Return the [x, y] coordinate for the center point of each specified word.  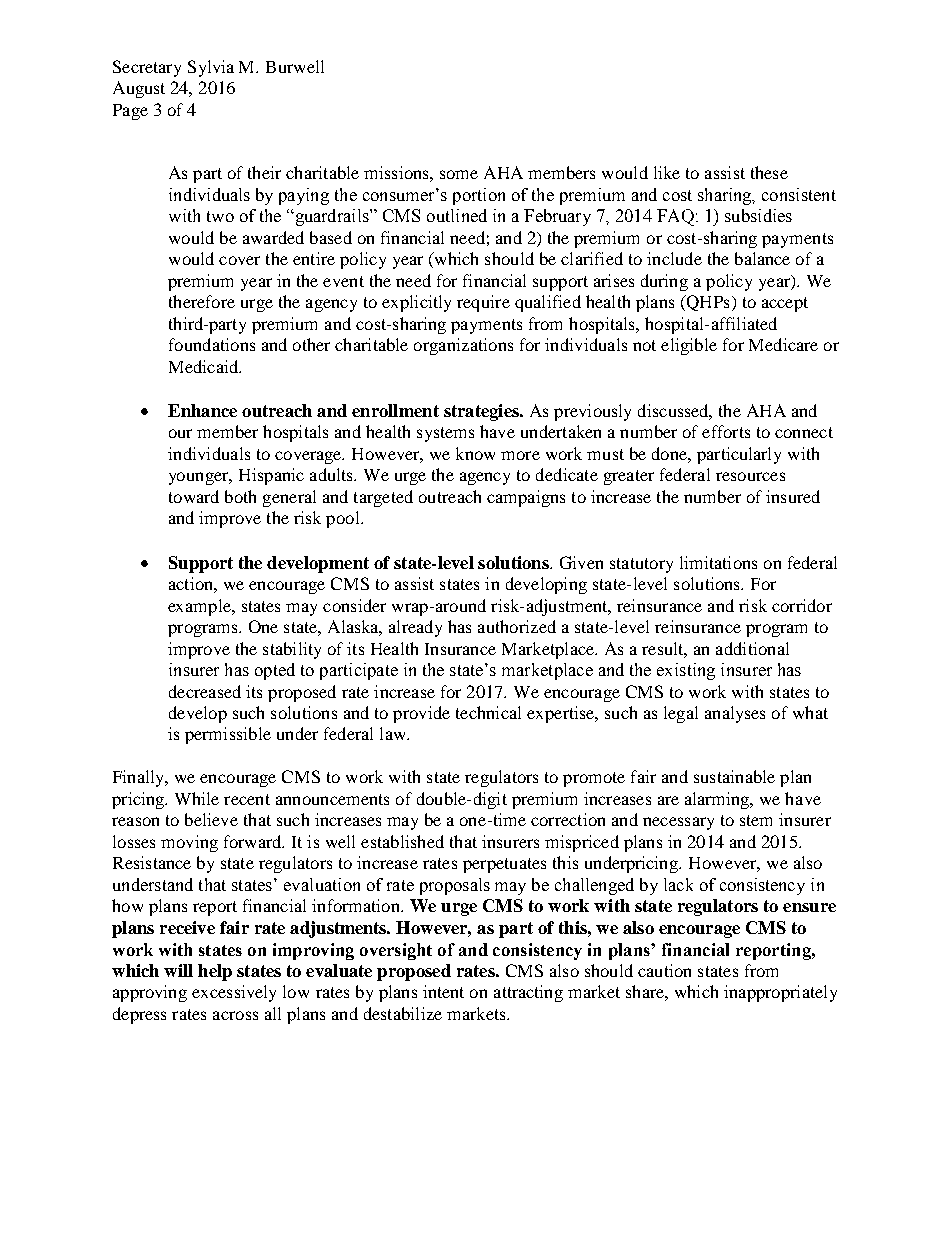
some [459, 174]
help [215, 972]
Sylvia [211, 68]
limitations [718, 562]
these [769, 172]
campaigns [526, 498]
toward [194, 496]
